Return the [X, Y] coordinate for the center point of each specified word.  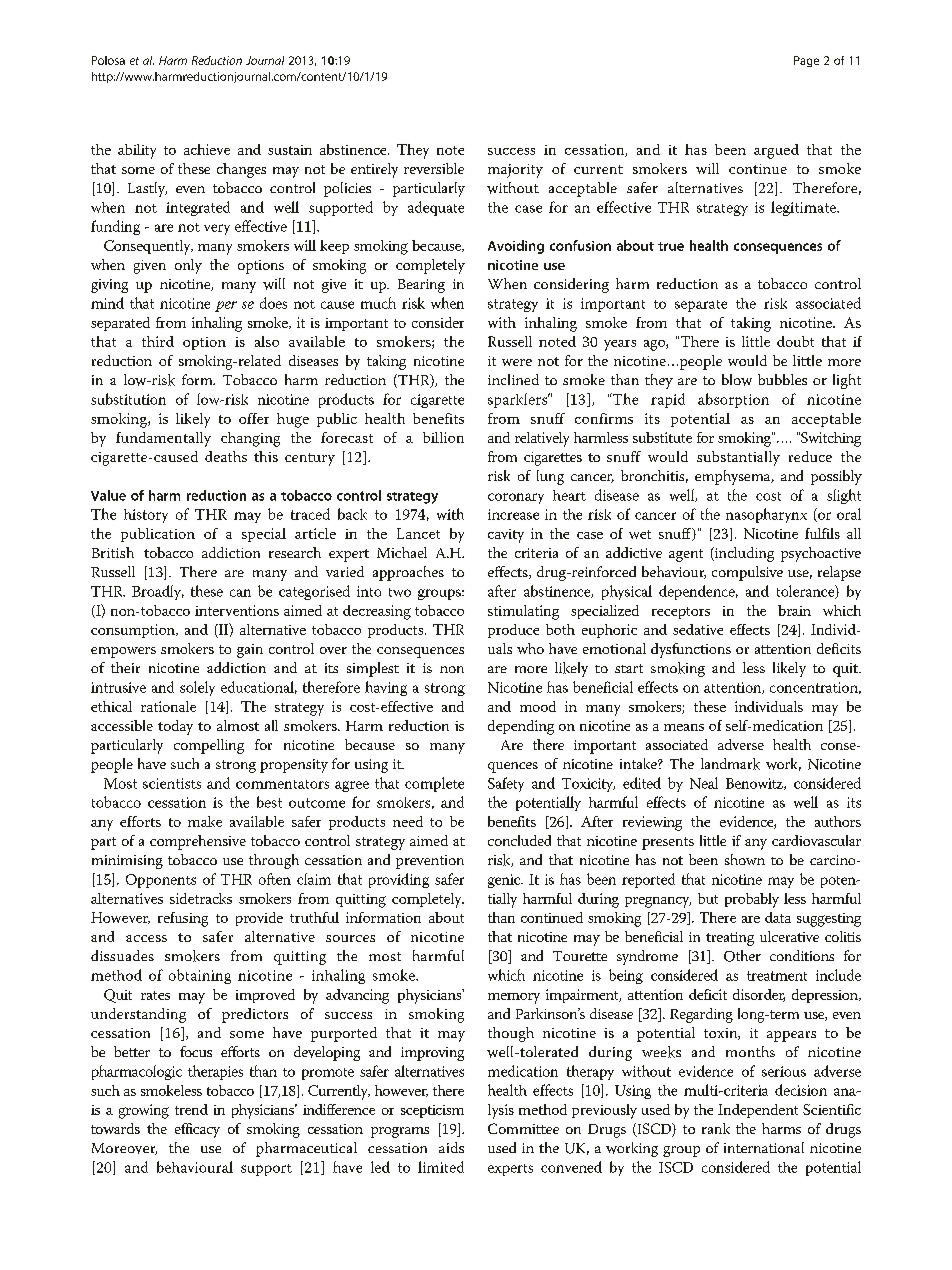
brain [794, 610]
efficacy [197, 1130]
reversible [434, 168]
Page [806, 61]
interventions [237, 610]
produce [513, 631]
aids [451, 1147]
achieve [207, 149]
